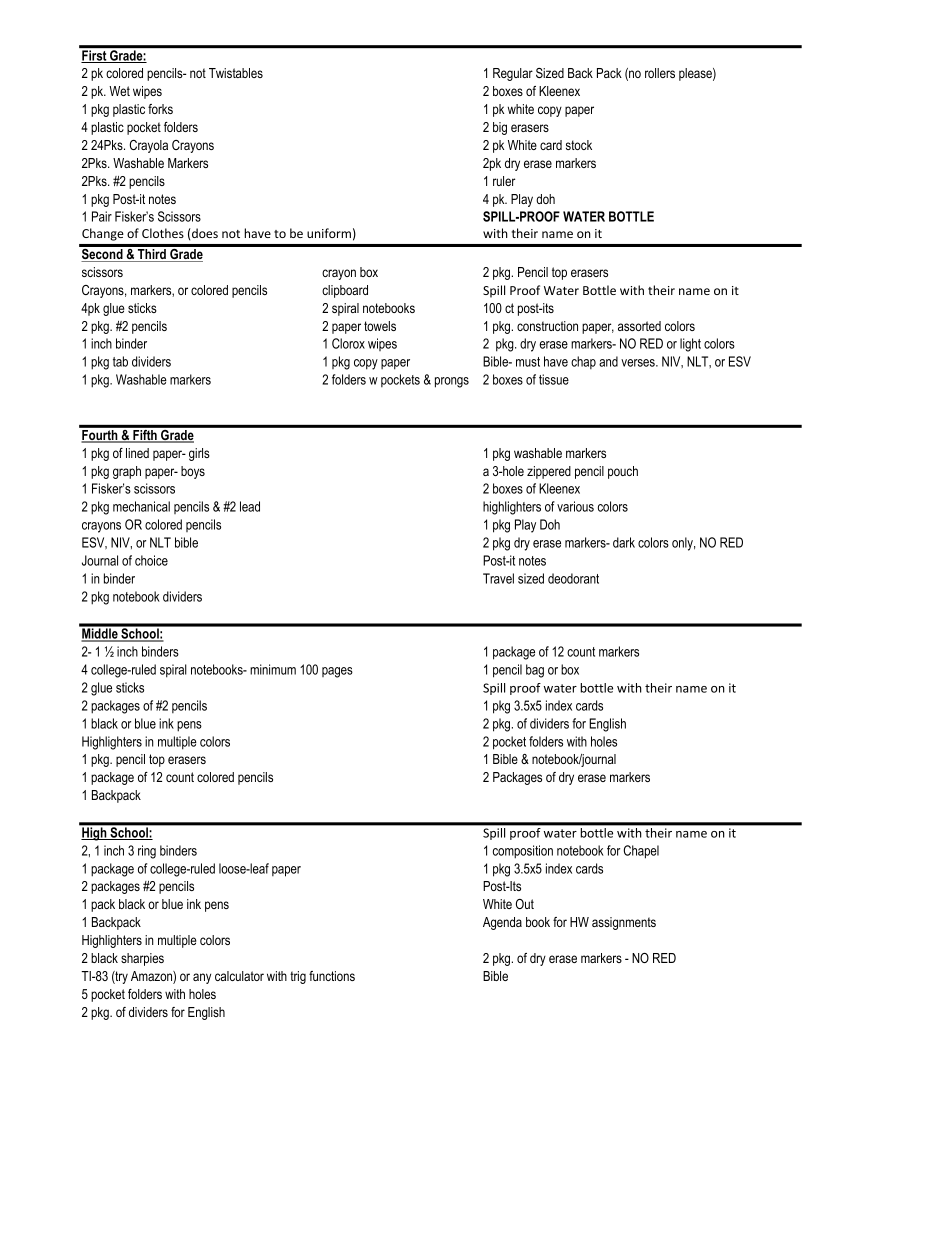 Image resolution: width=952 pixels, height=1233 pixels. What do you see at coordinates (500, 128) in the screenshot?
I see `big` at bounding box center [500, 128].
